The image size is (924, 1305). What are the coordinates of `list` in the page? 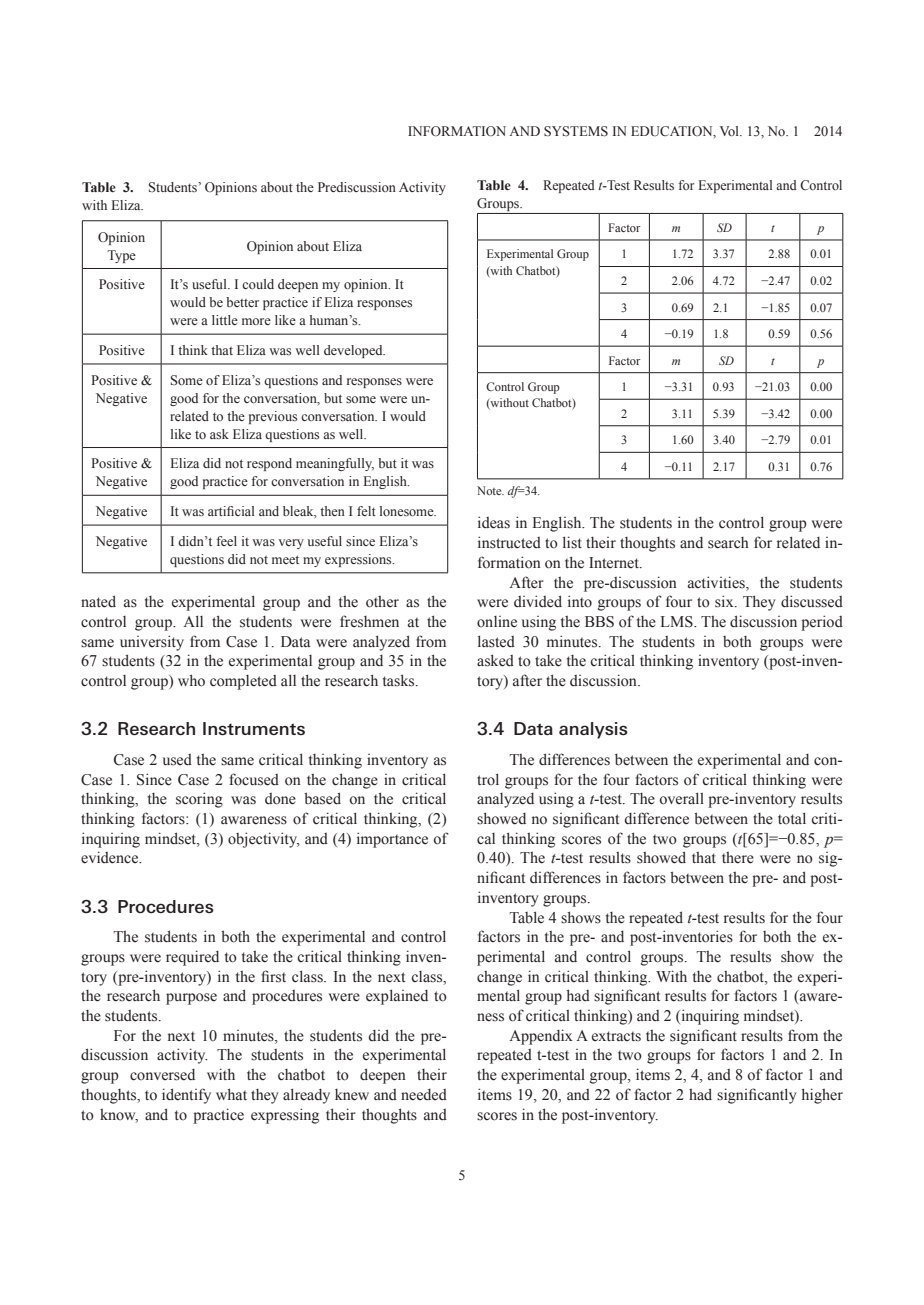 It's located at (572, 542).
